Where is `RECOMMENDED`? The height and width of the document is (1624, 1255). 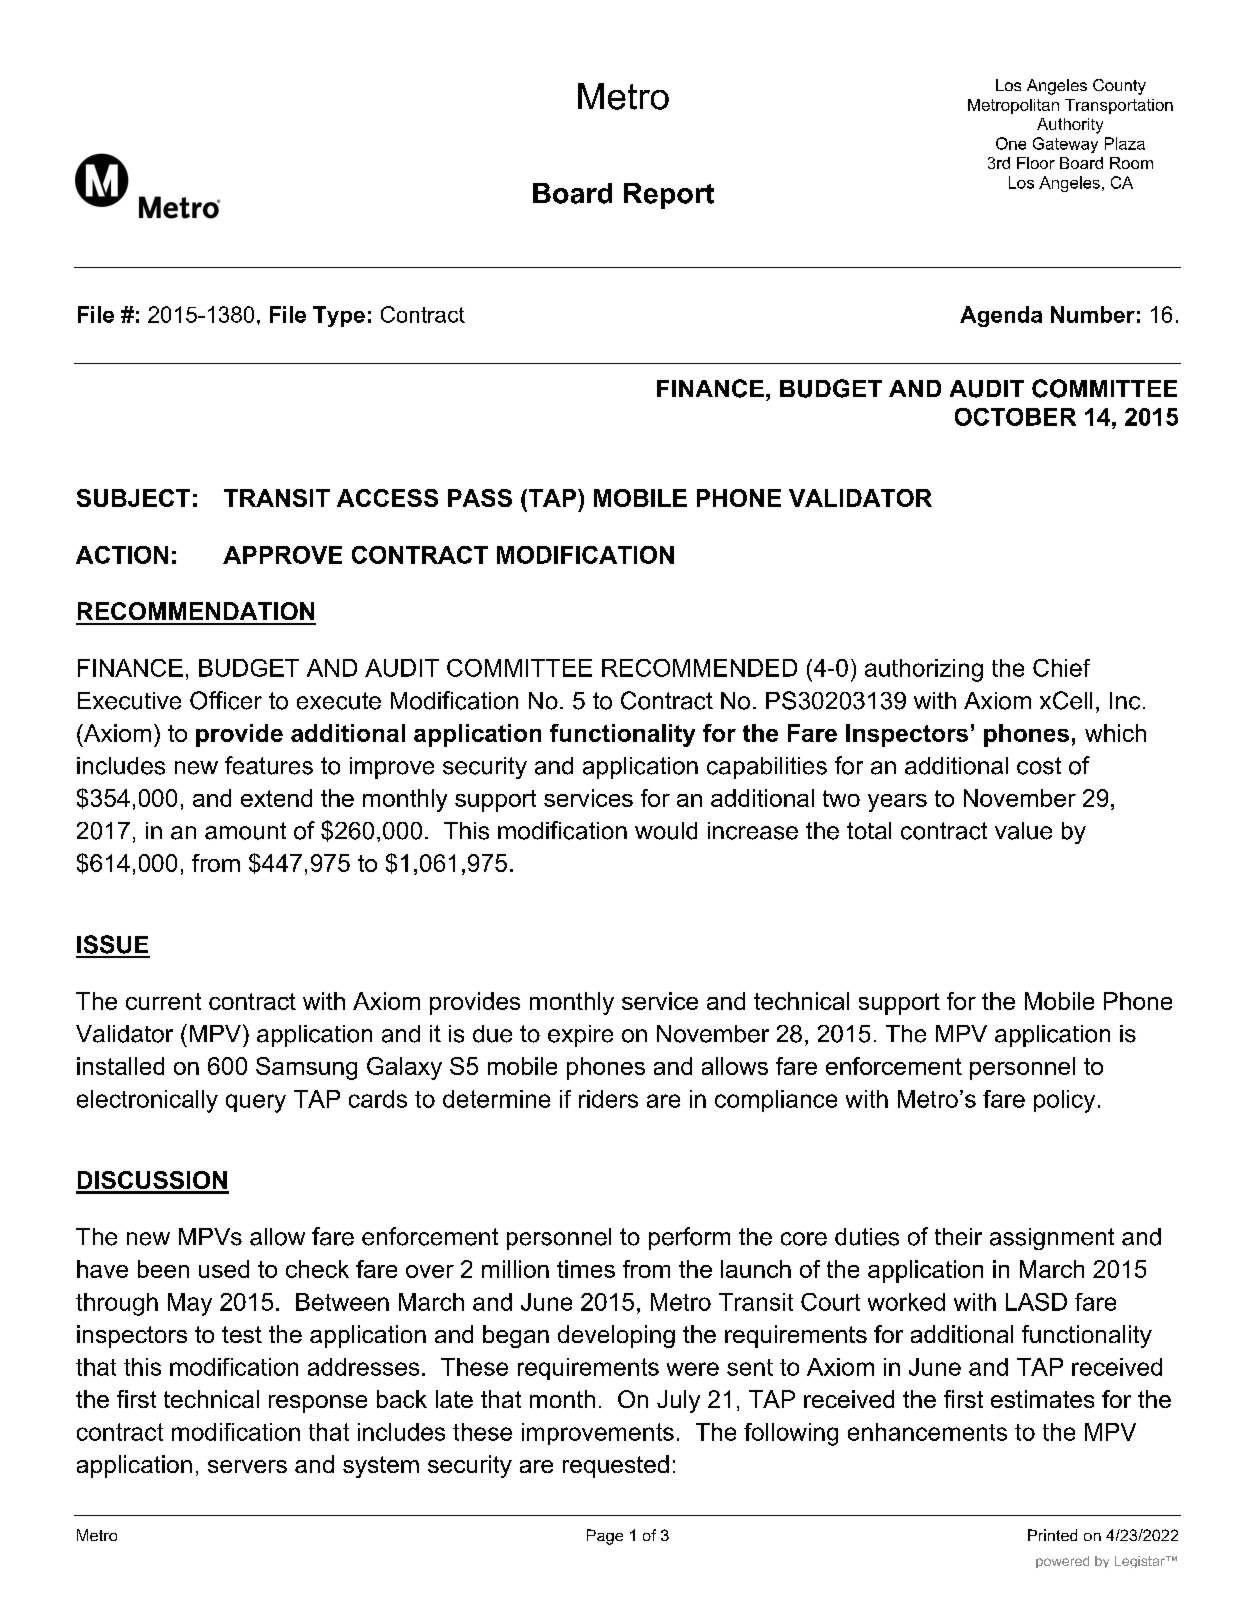 RECOMMENDED is located at coordinates (699, 668).
